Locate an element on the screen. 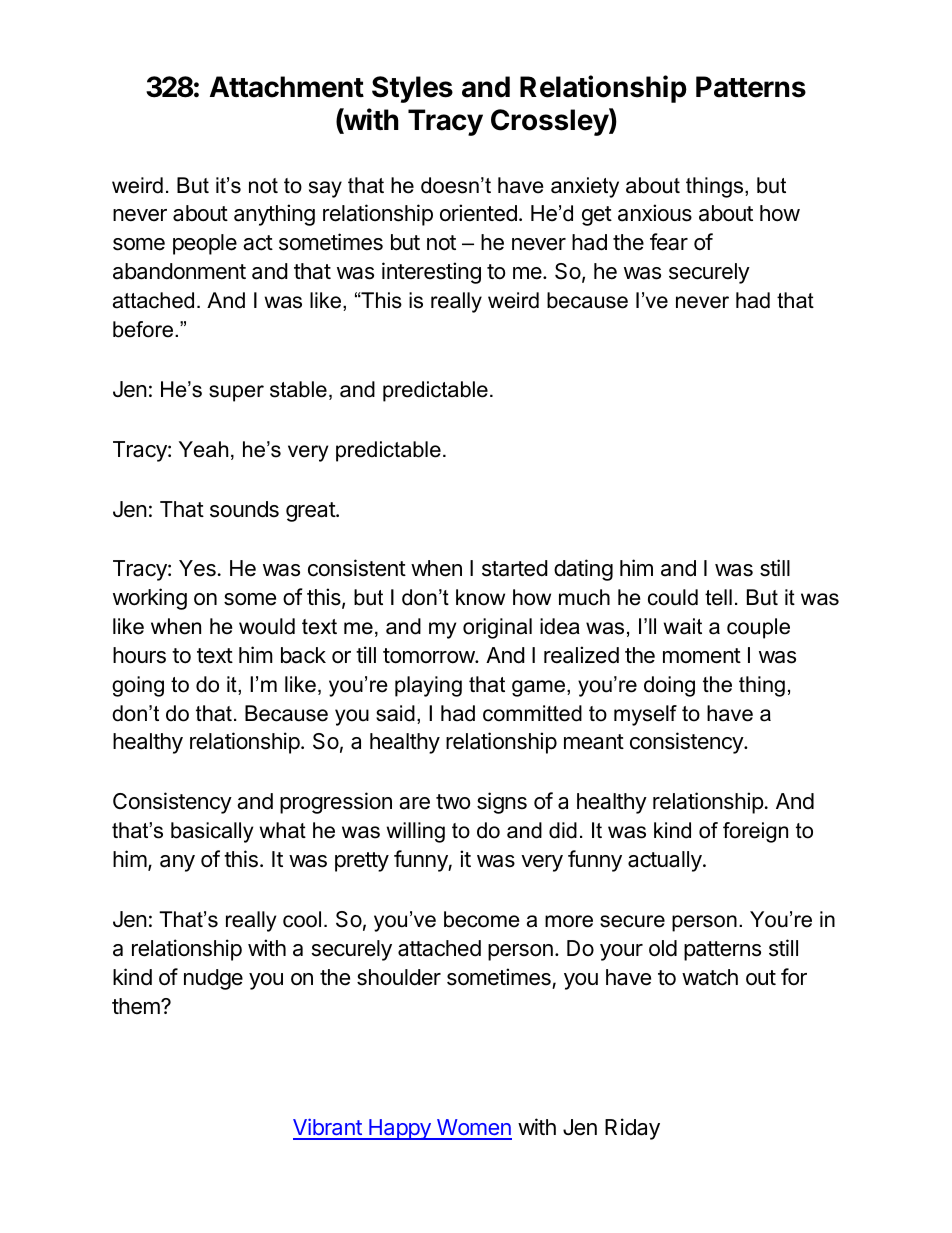 Image resolution: width=952 pixels, height=1233 pixels. Yes is located at coordinates (197, 568).
